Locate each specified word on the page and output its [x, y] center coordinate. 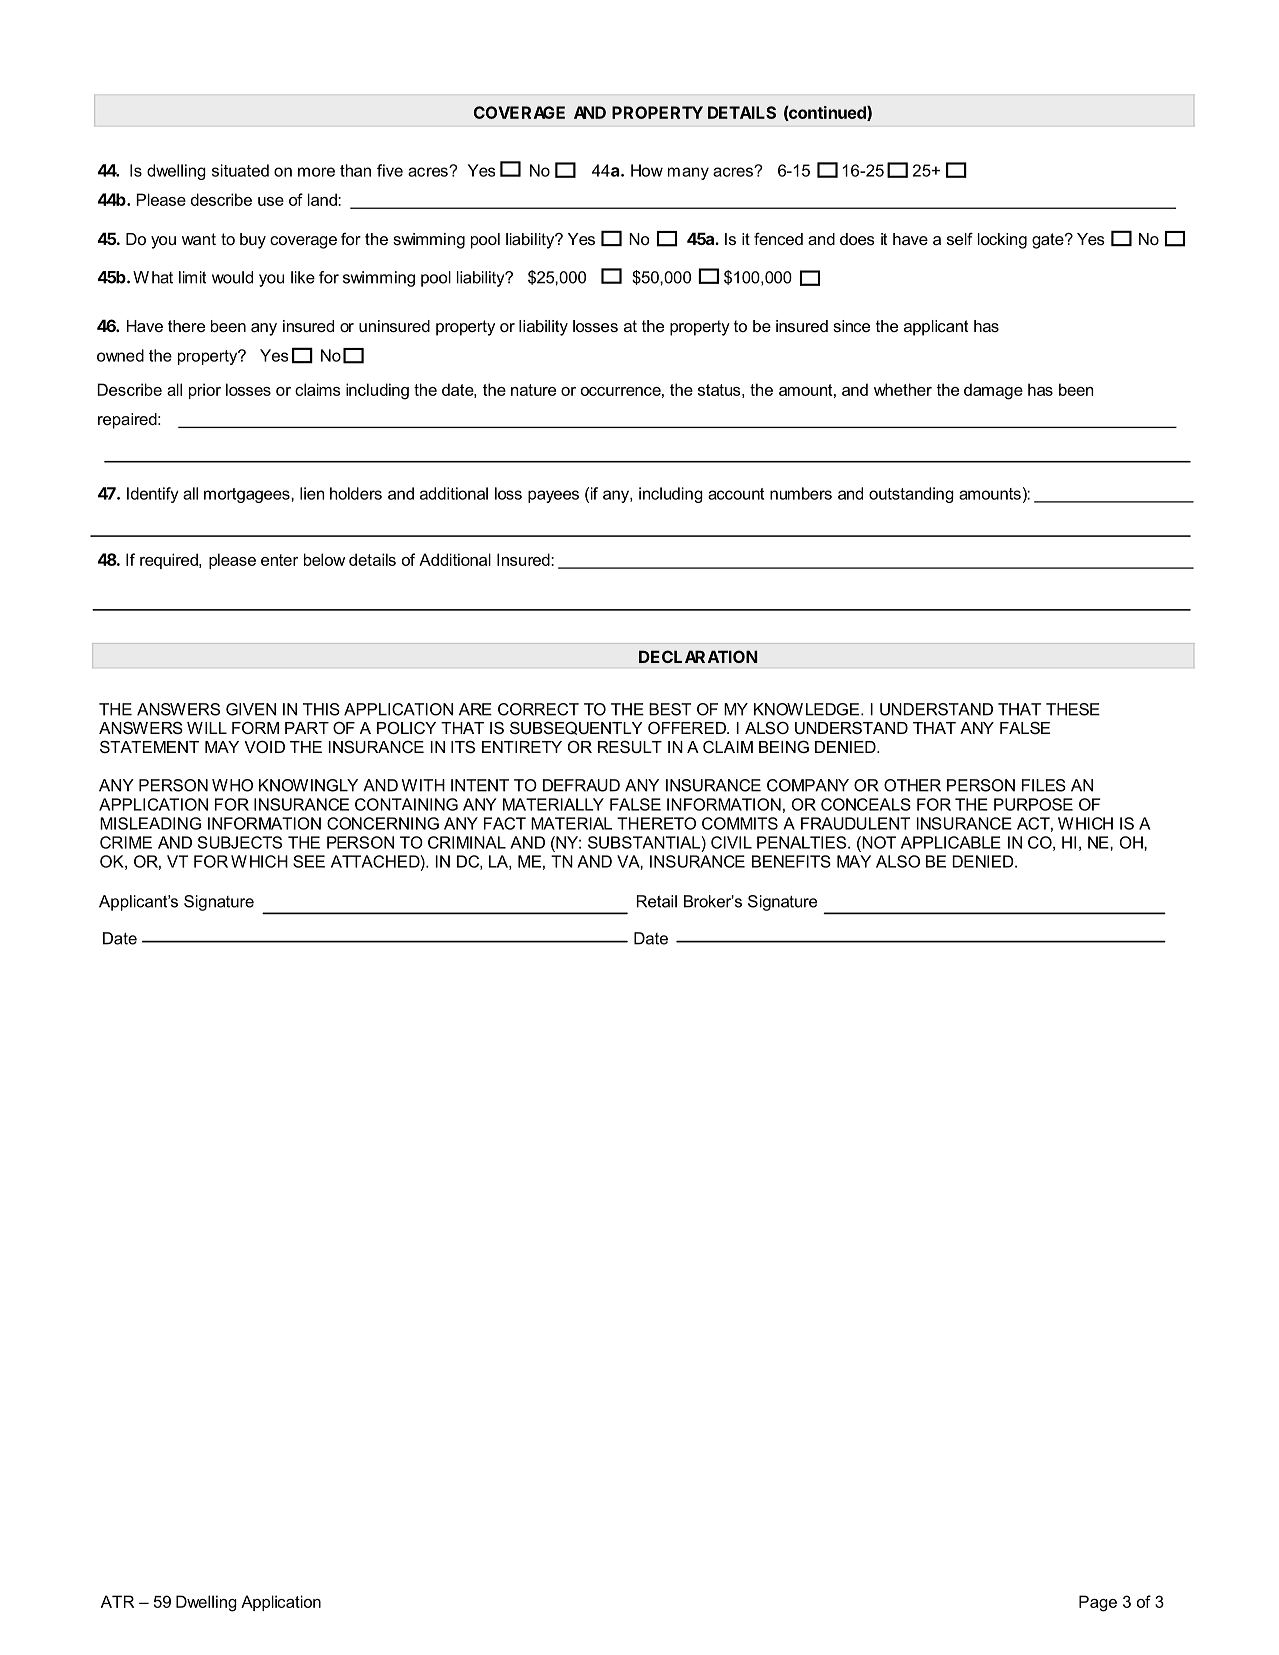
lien [312, 493]
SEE [309, 861]
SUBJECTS [240, 842]
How [647, 170]
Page [1098, 1603]
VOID [264, 746]
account [736, 494]
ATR [117, 1601]
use [271, 201]
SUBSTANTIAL [645, 842]
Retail [657, 901]
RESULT [630, 747]
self [960, 239]
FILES [1044, 785]
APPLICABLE [951, 842]
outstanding [911, 495]
